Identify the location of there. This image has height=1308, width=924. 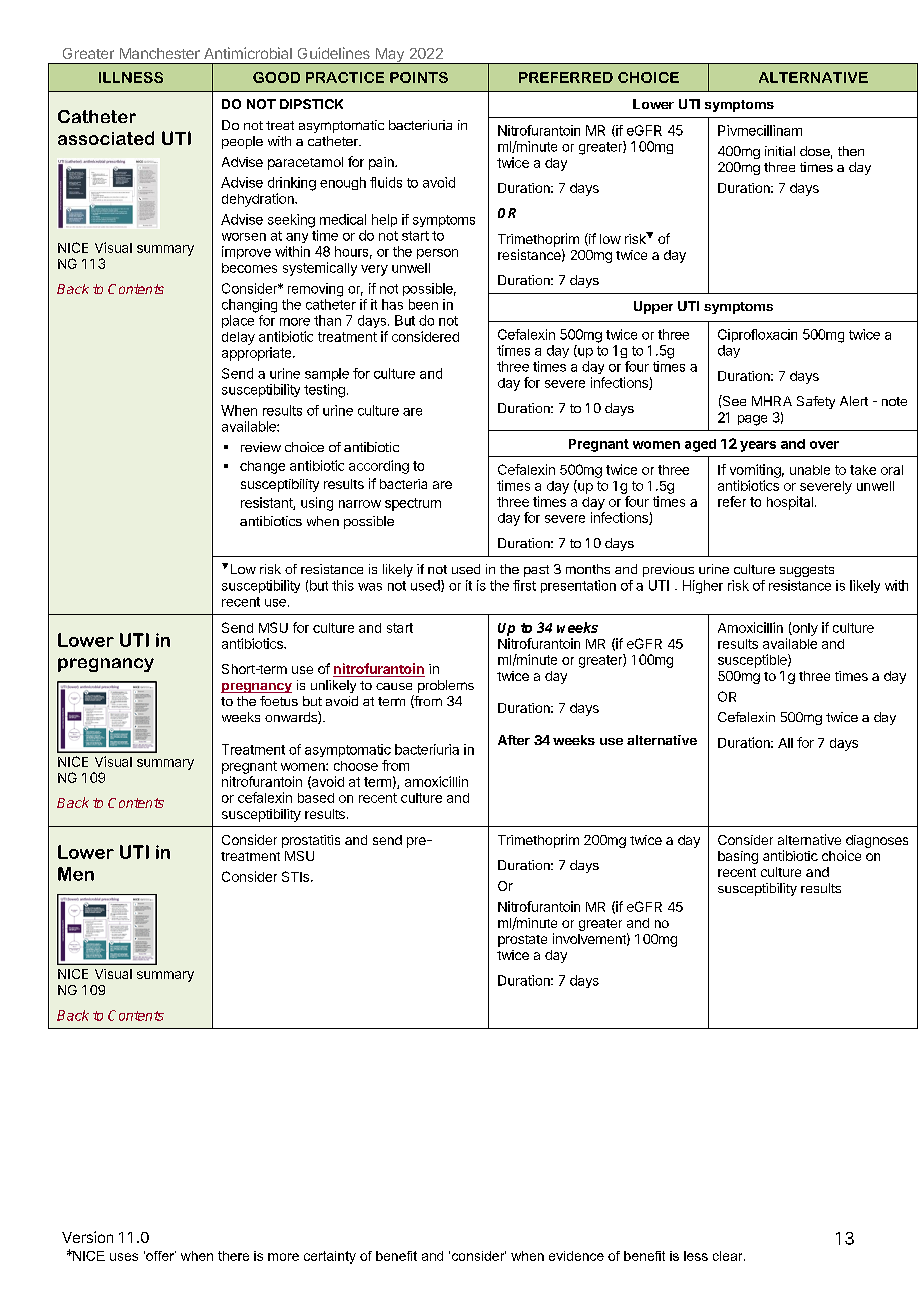
(233, 1256).
